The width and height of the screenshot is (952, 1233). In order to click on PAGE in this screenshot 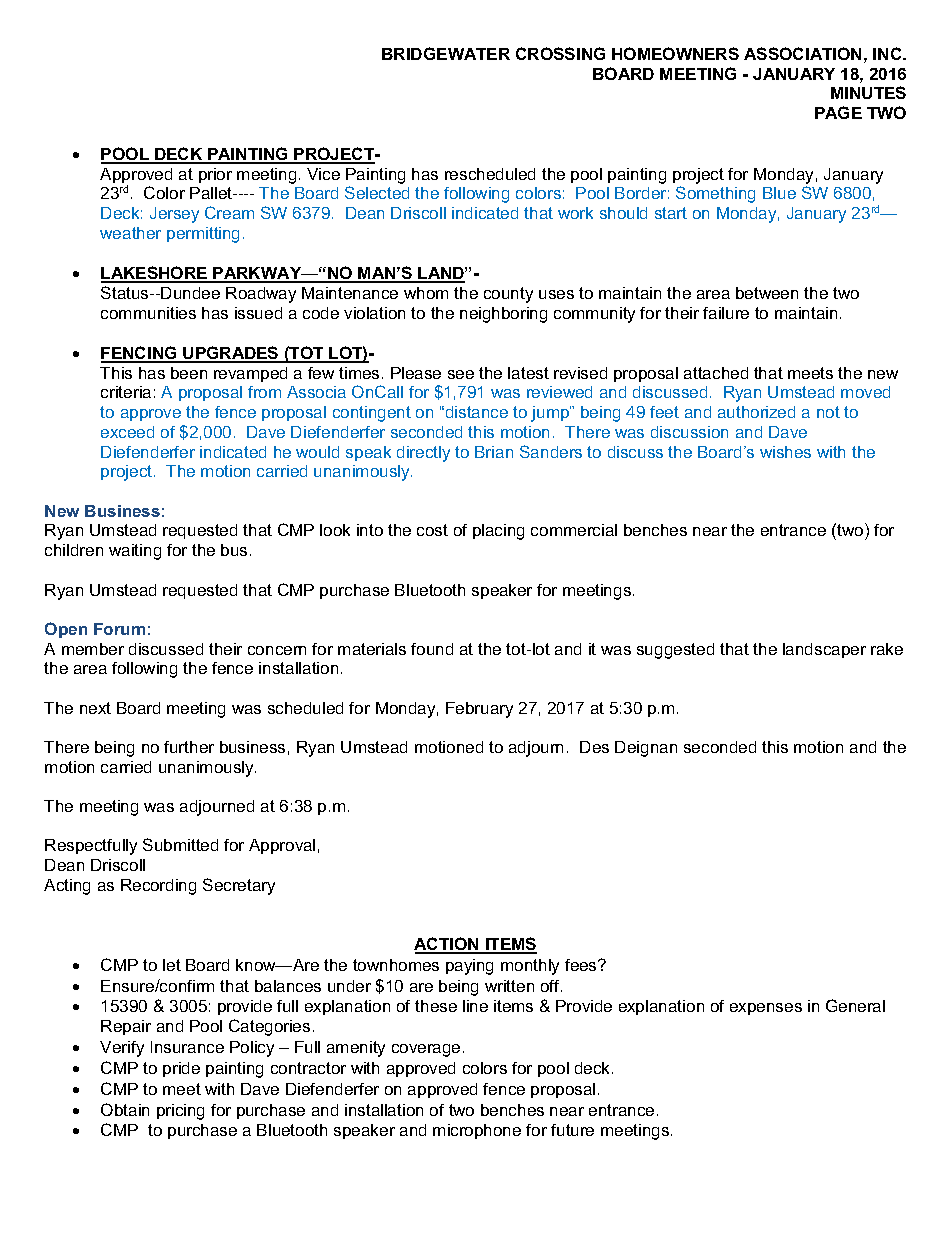, I will do `click(838, 112)`.
